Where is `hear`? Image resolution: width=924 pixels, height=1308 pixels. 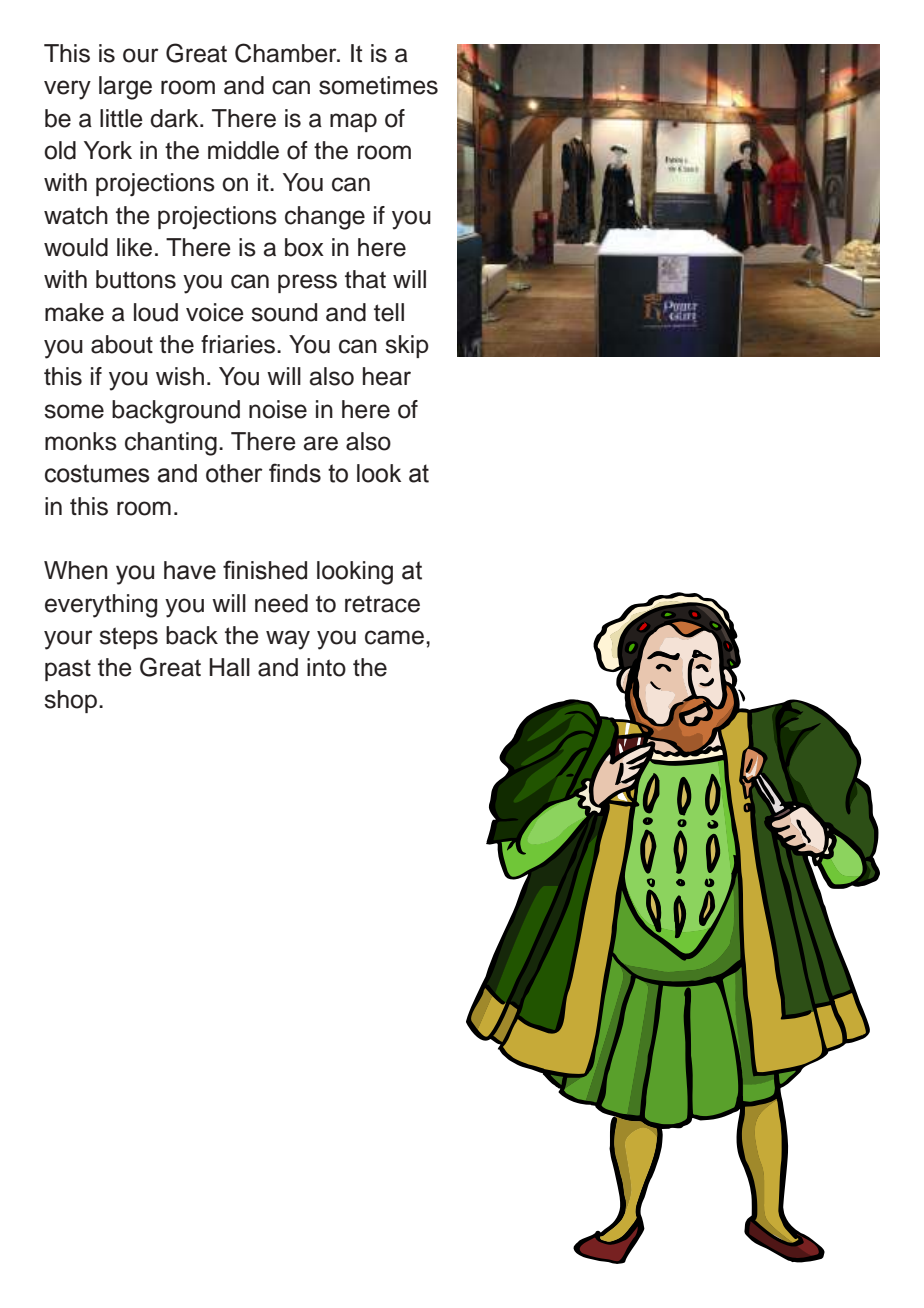 hear is located at coordinates (387, 376).
